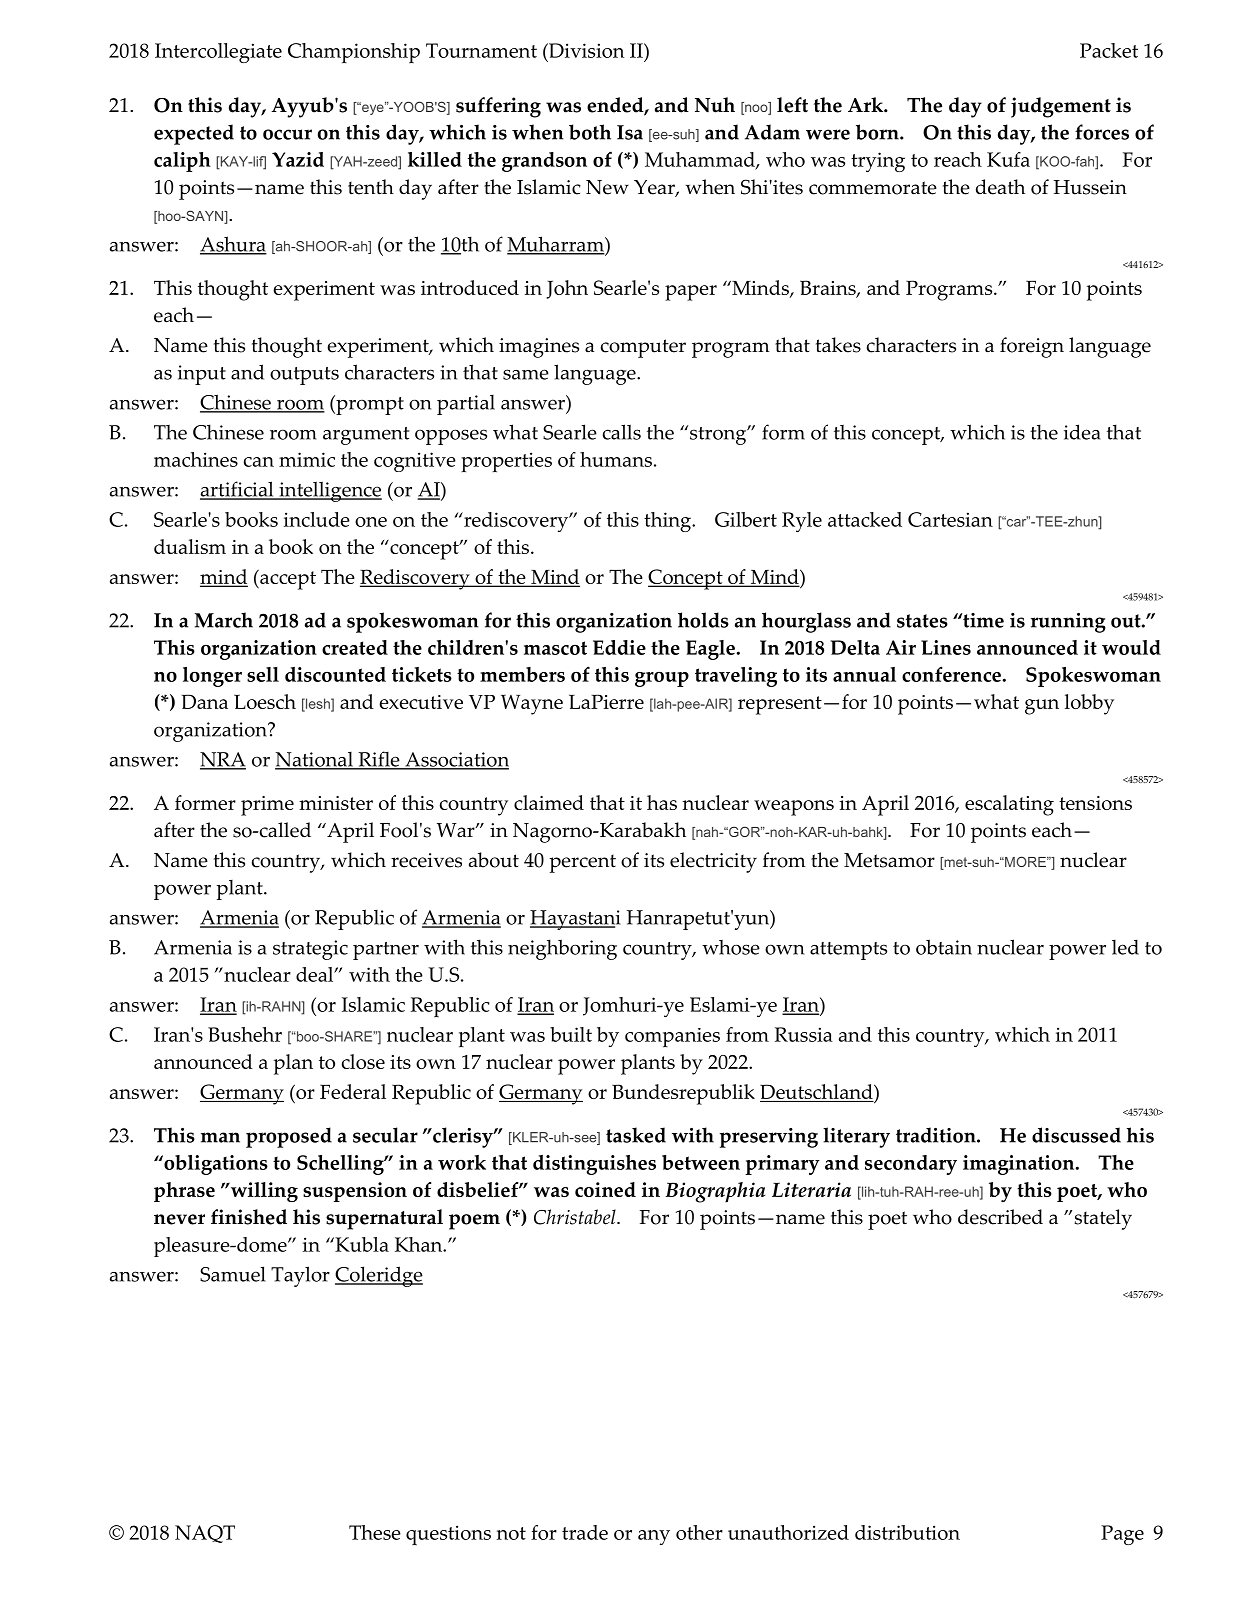  What do you see at coordinates (636, 1135) in the image?
I see `tasked` at bounding box center [636, 1135].
